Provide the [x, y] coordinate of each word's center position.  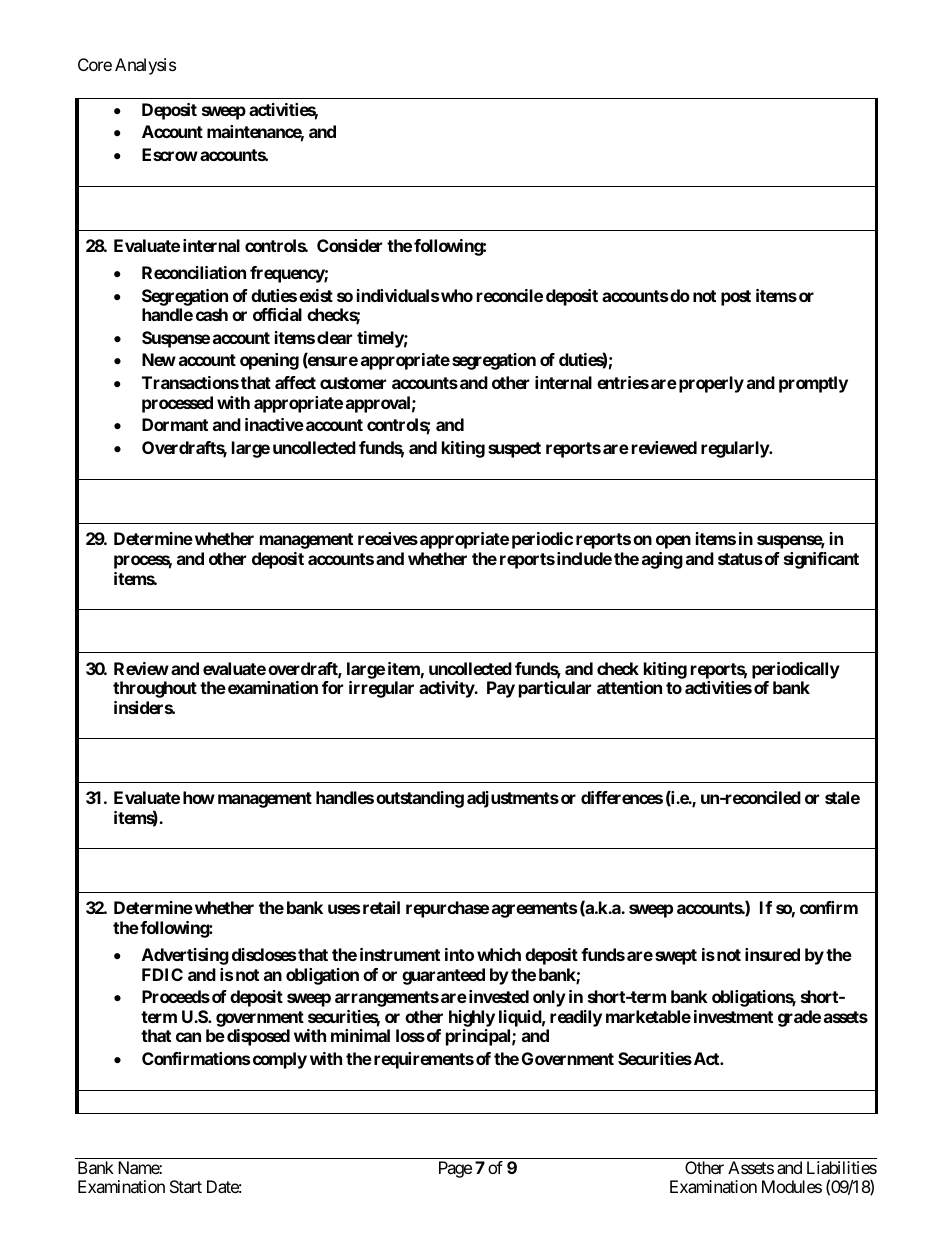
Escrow [170, 154]
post [736, 298]
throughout [155, 689]
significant [821, 560]
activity [447, 689]
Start [186, 1186]
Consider [349, 245]
